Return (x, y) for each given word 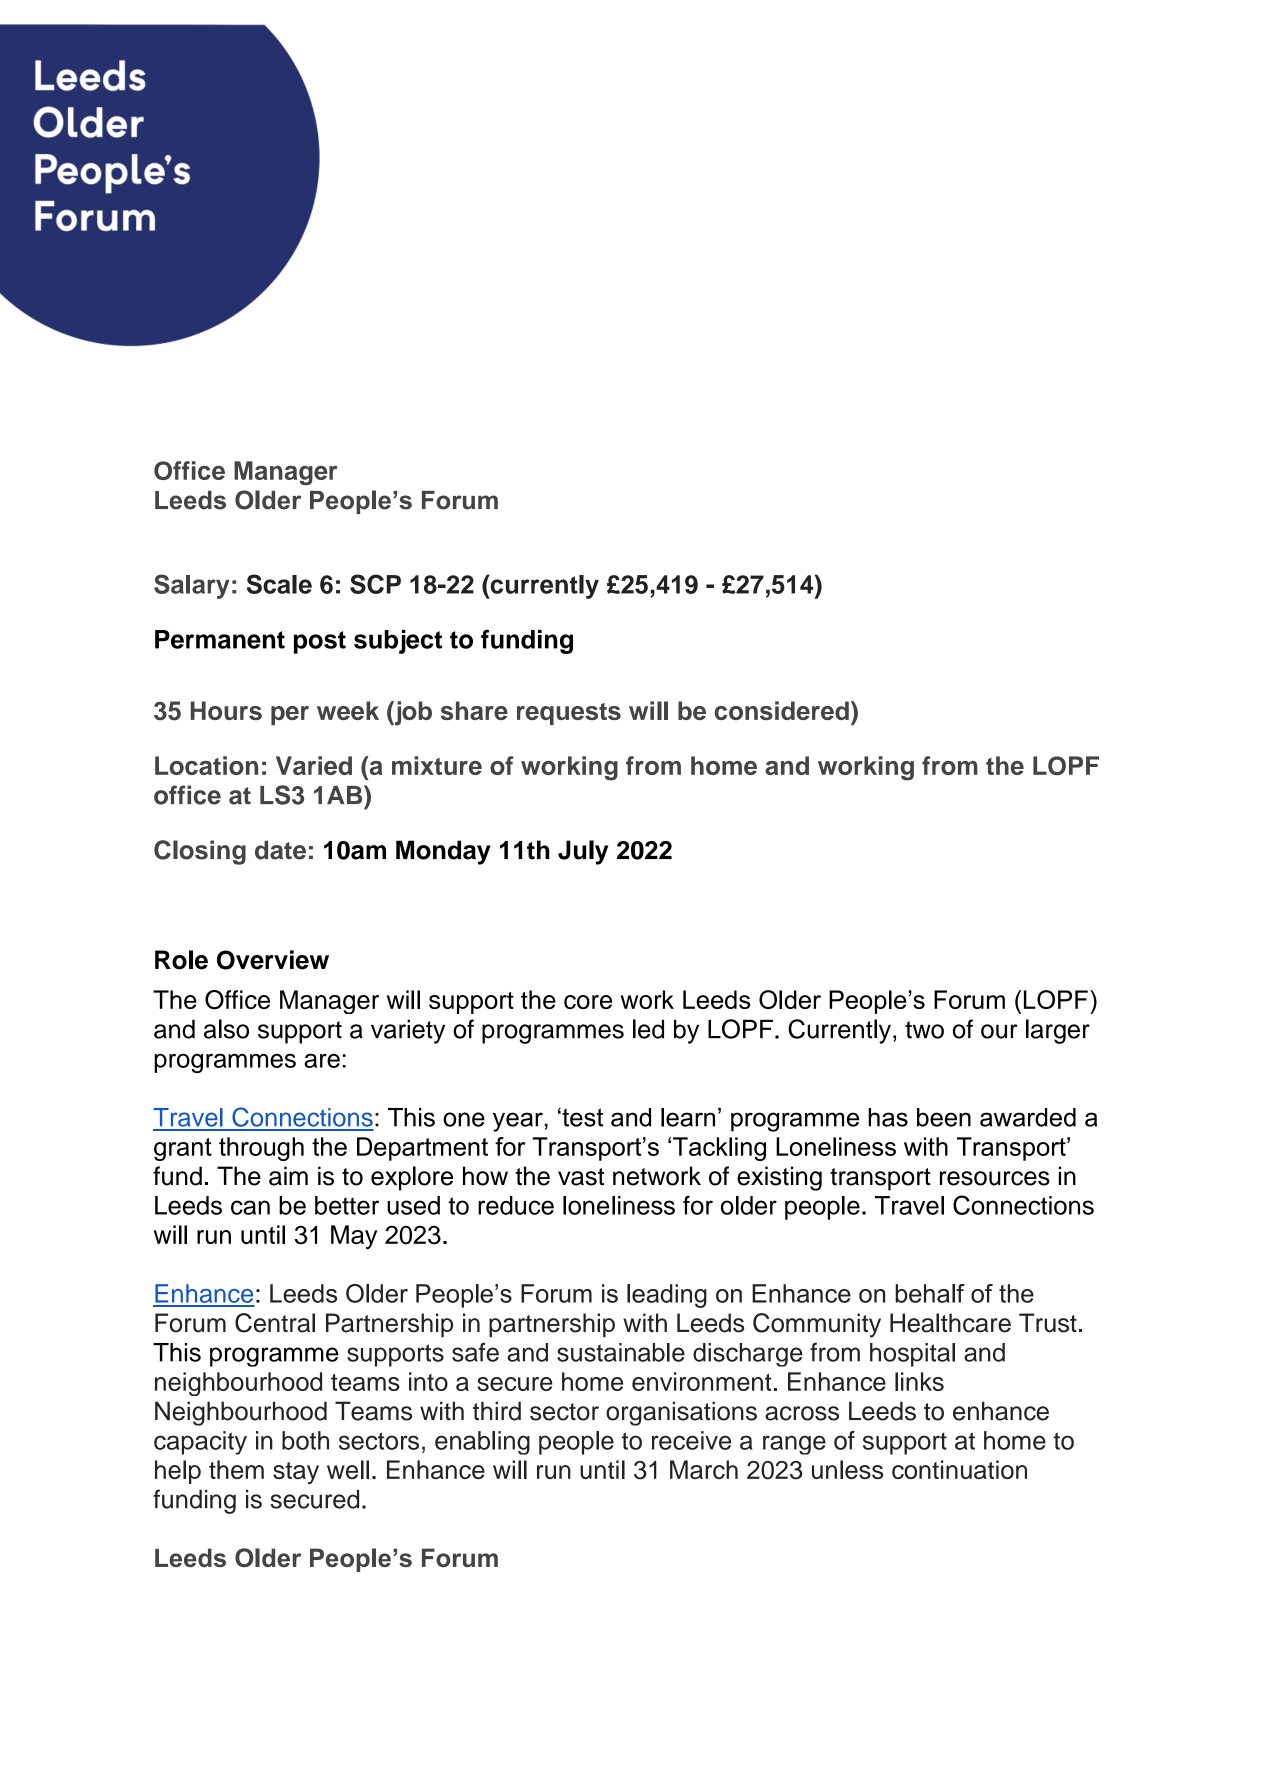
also (226, 1029)
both (305, 1440)
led (648, 1029)
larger (1058, 1031)
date (280, 850)
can (250, 1207)
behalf (930, 1293)
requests (569, 714)
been (944, 1117)
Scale (279, 584)
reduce (516, 1205)
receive (691, 1440)
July (583, 852)
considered (782, 710)
